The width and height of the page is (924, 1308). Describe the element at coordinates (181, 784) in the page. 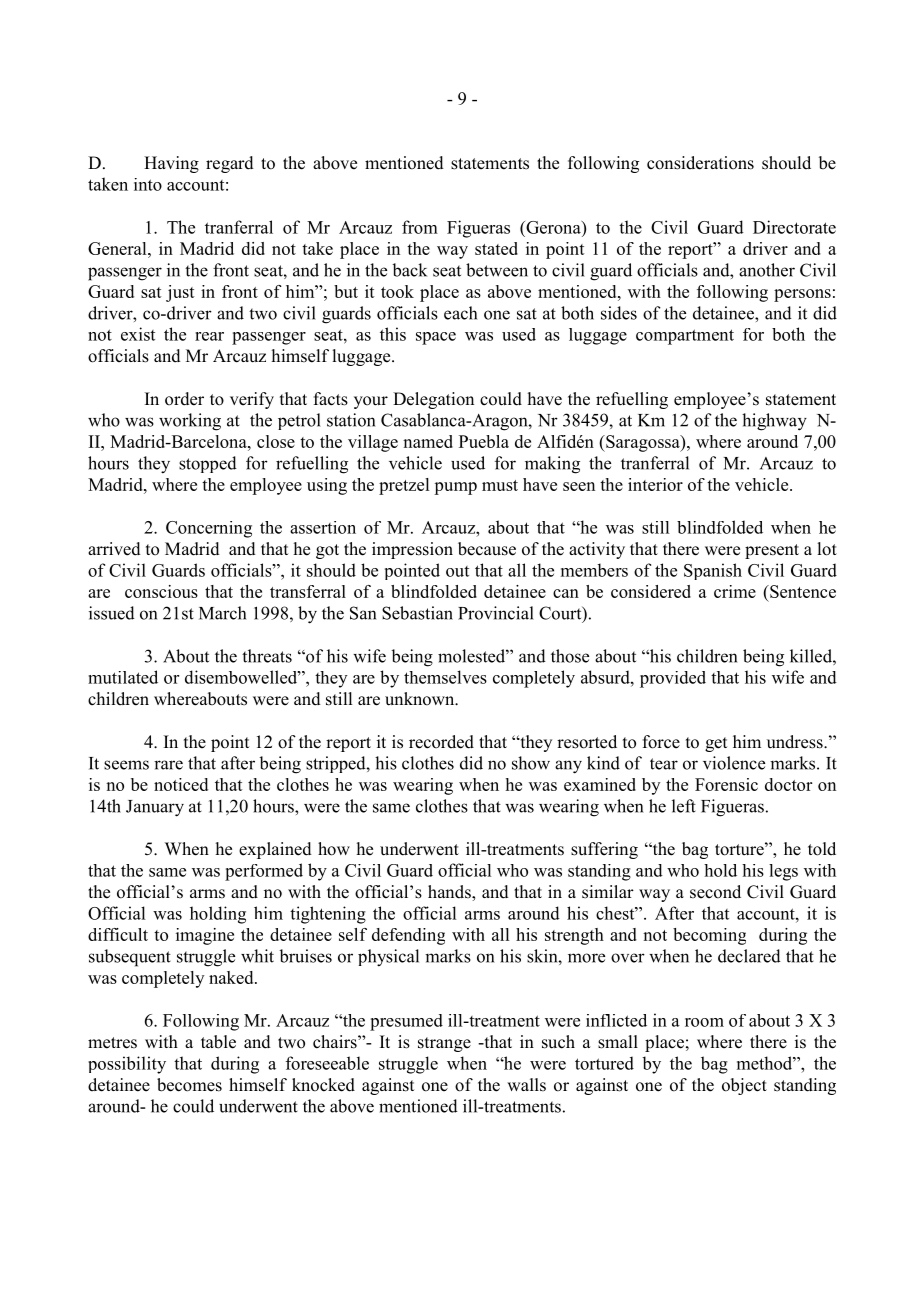

I see `noticed` at that location.
